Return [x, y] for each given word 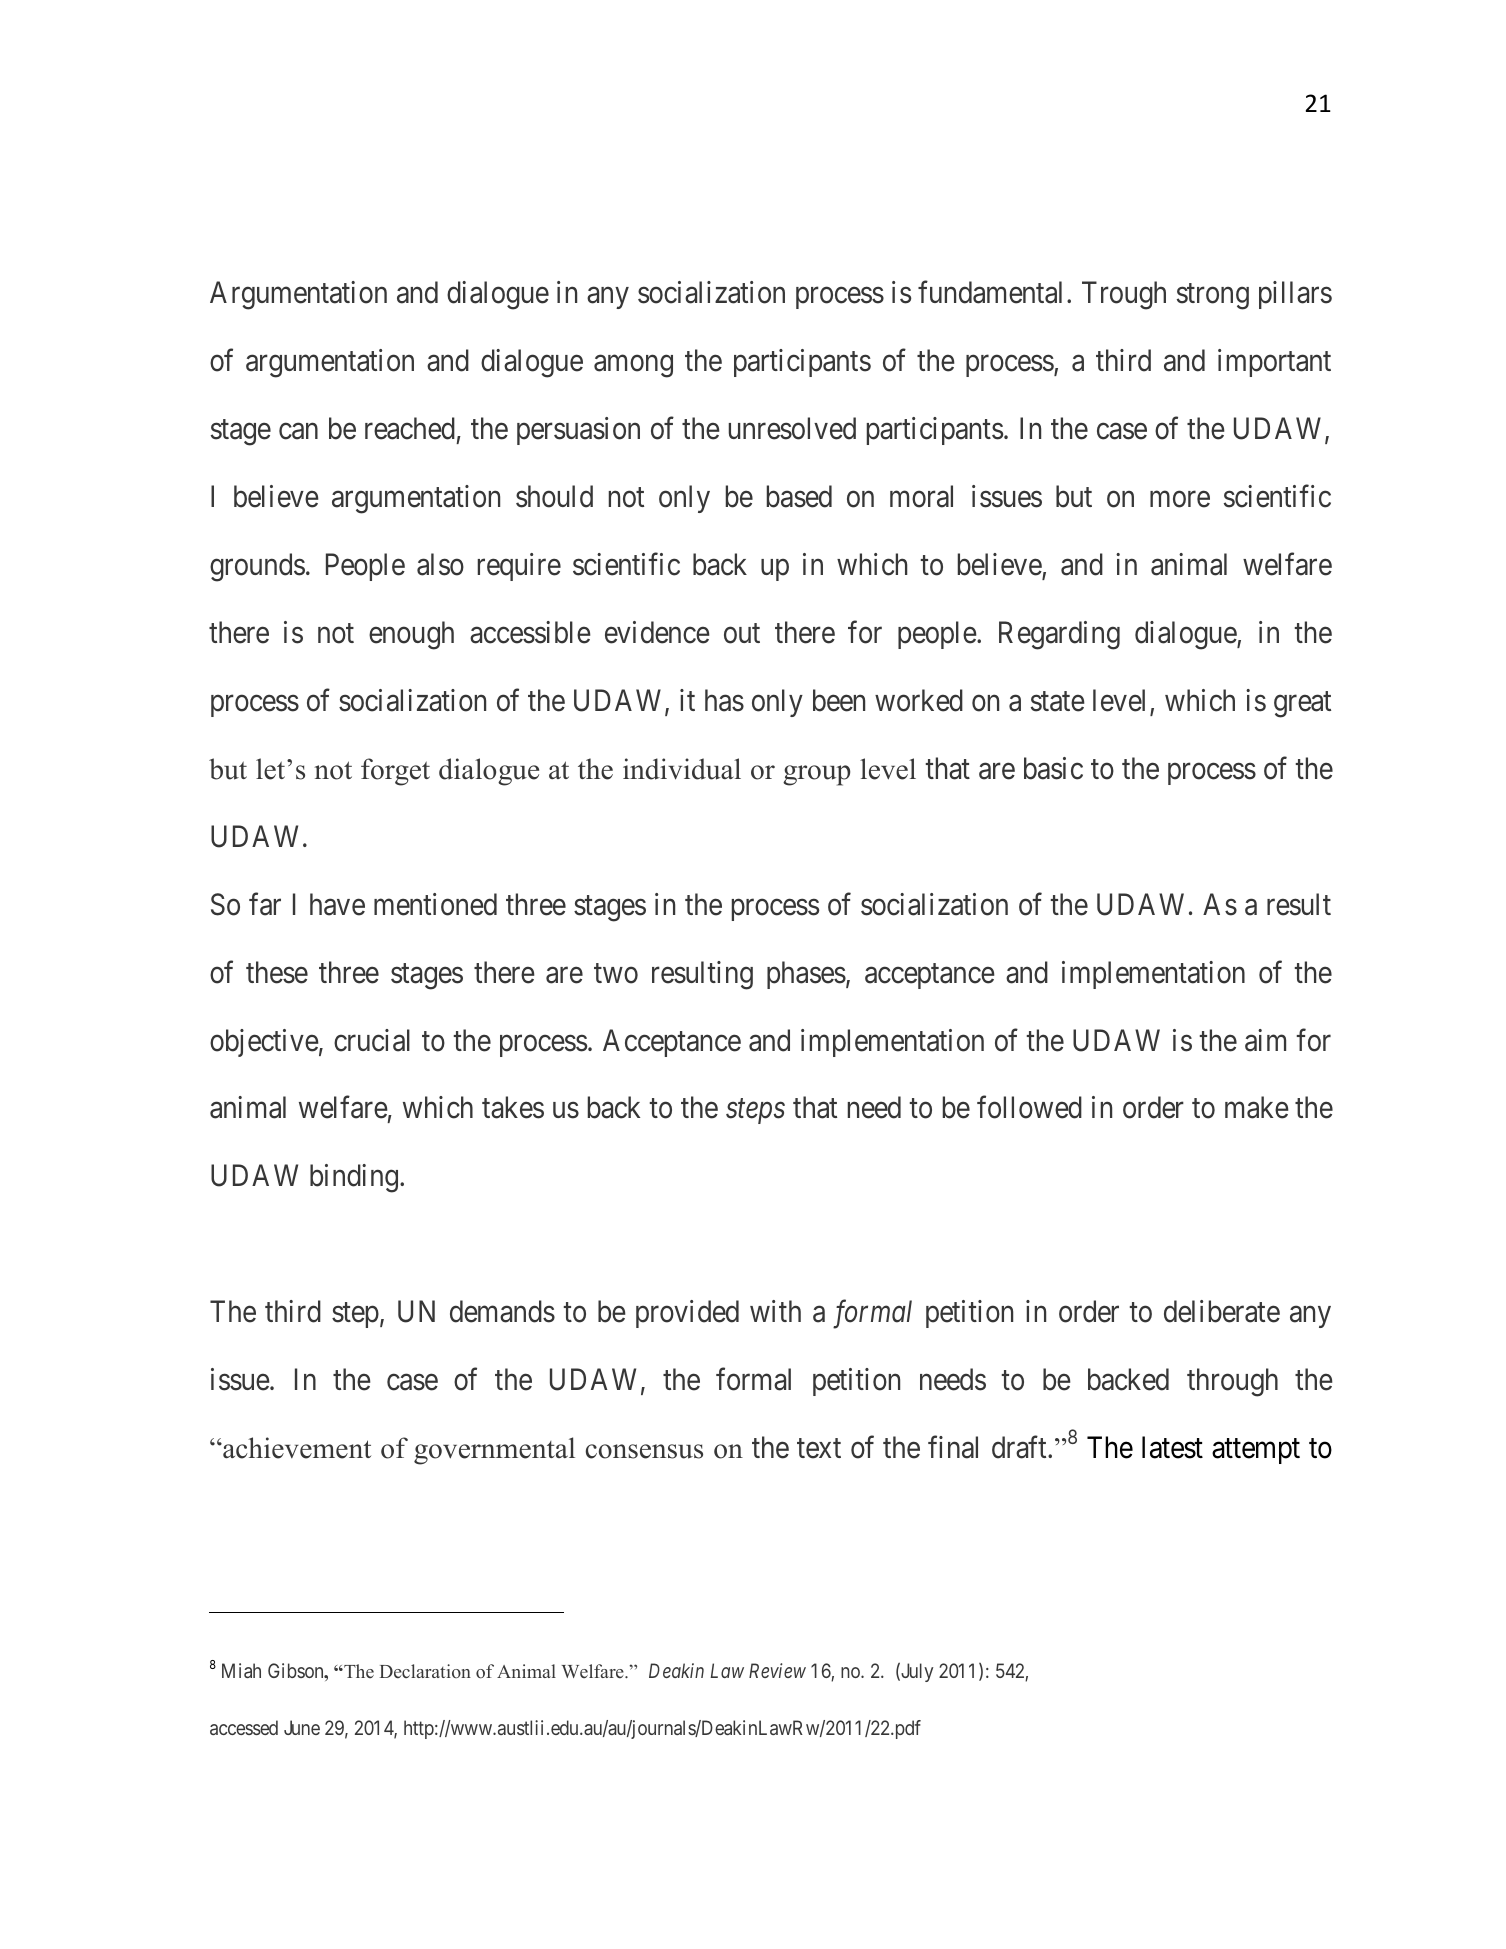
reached [410, 428]
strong [1213, 297]
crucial [372, 1040]
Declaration [425, 1671]
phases [806, 975]
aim [1265, 1040]
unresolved [792, 428]
